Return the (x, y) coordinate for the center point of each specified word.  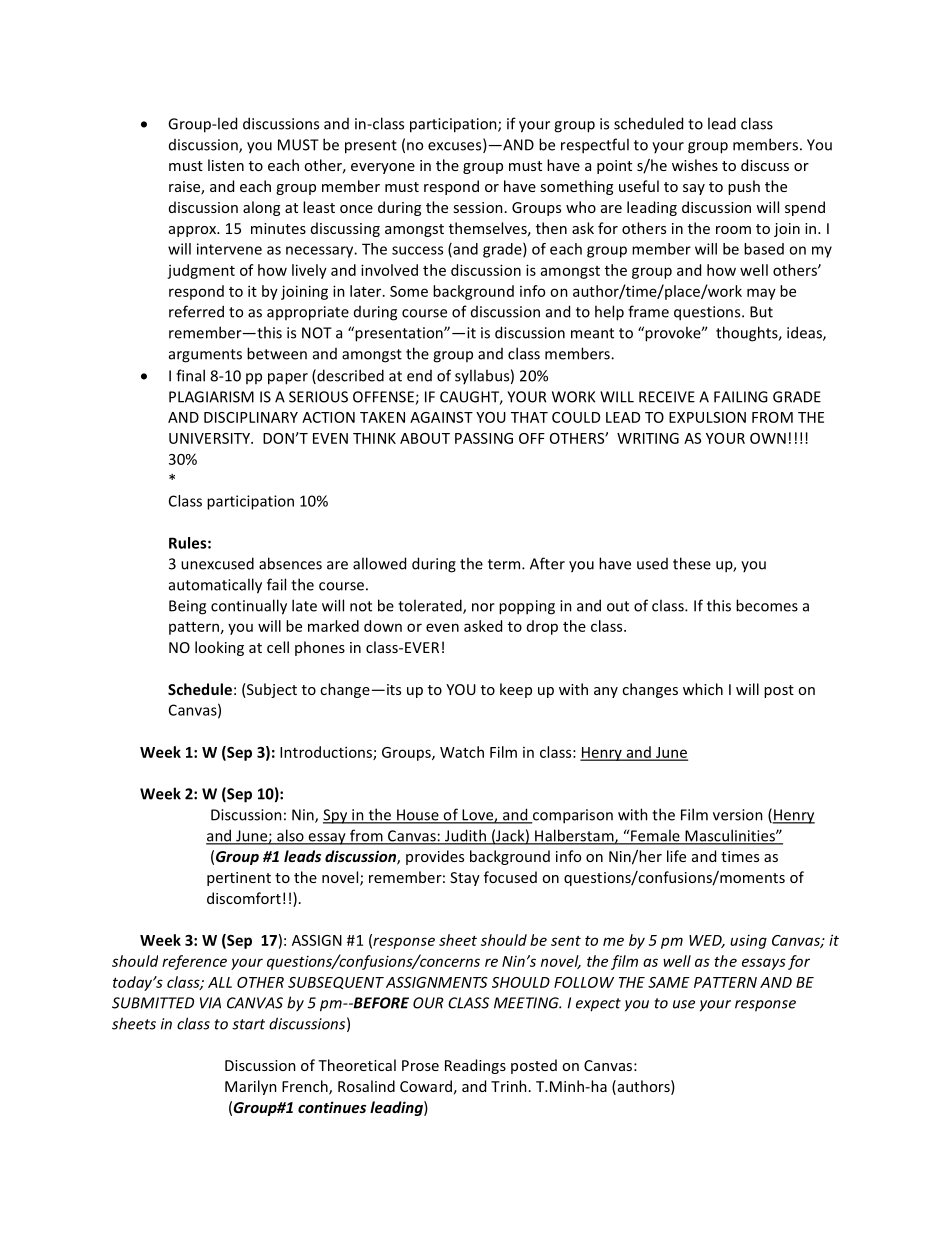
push (744, 187)
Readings (475, 1066)
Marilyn (251, 1087)
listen (226, 165)
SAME (669, 982)
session (478, 207)
